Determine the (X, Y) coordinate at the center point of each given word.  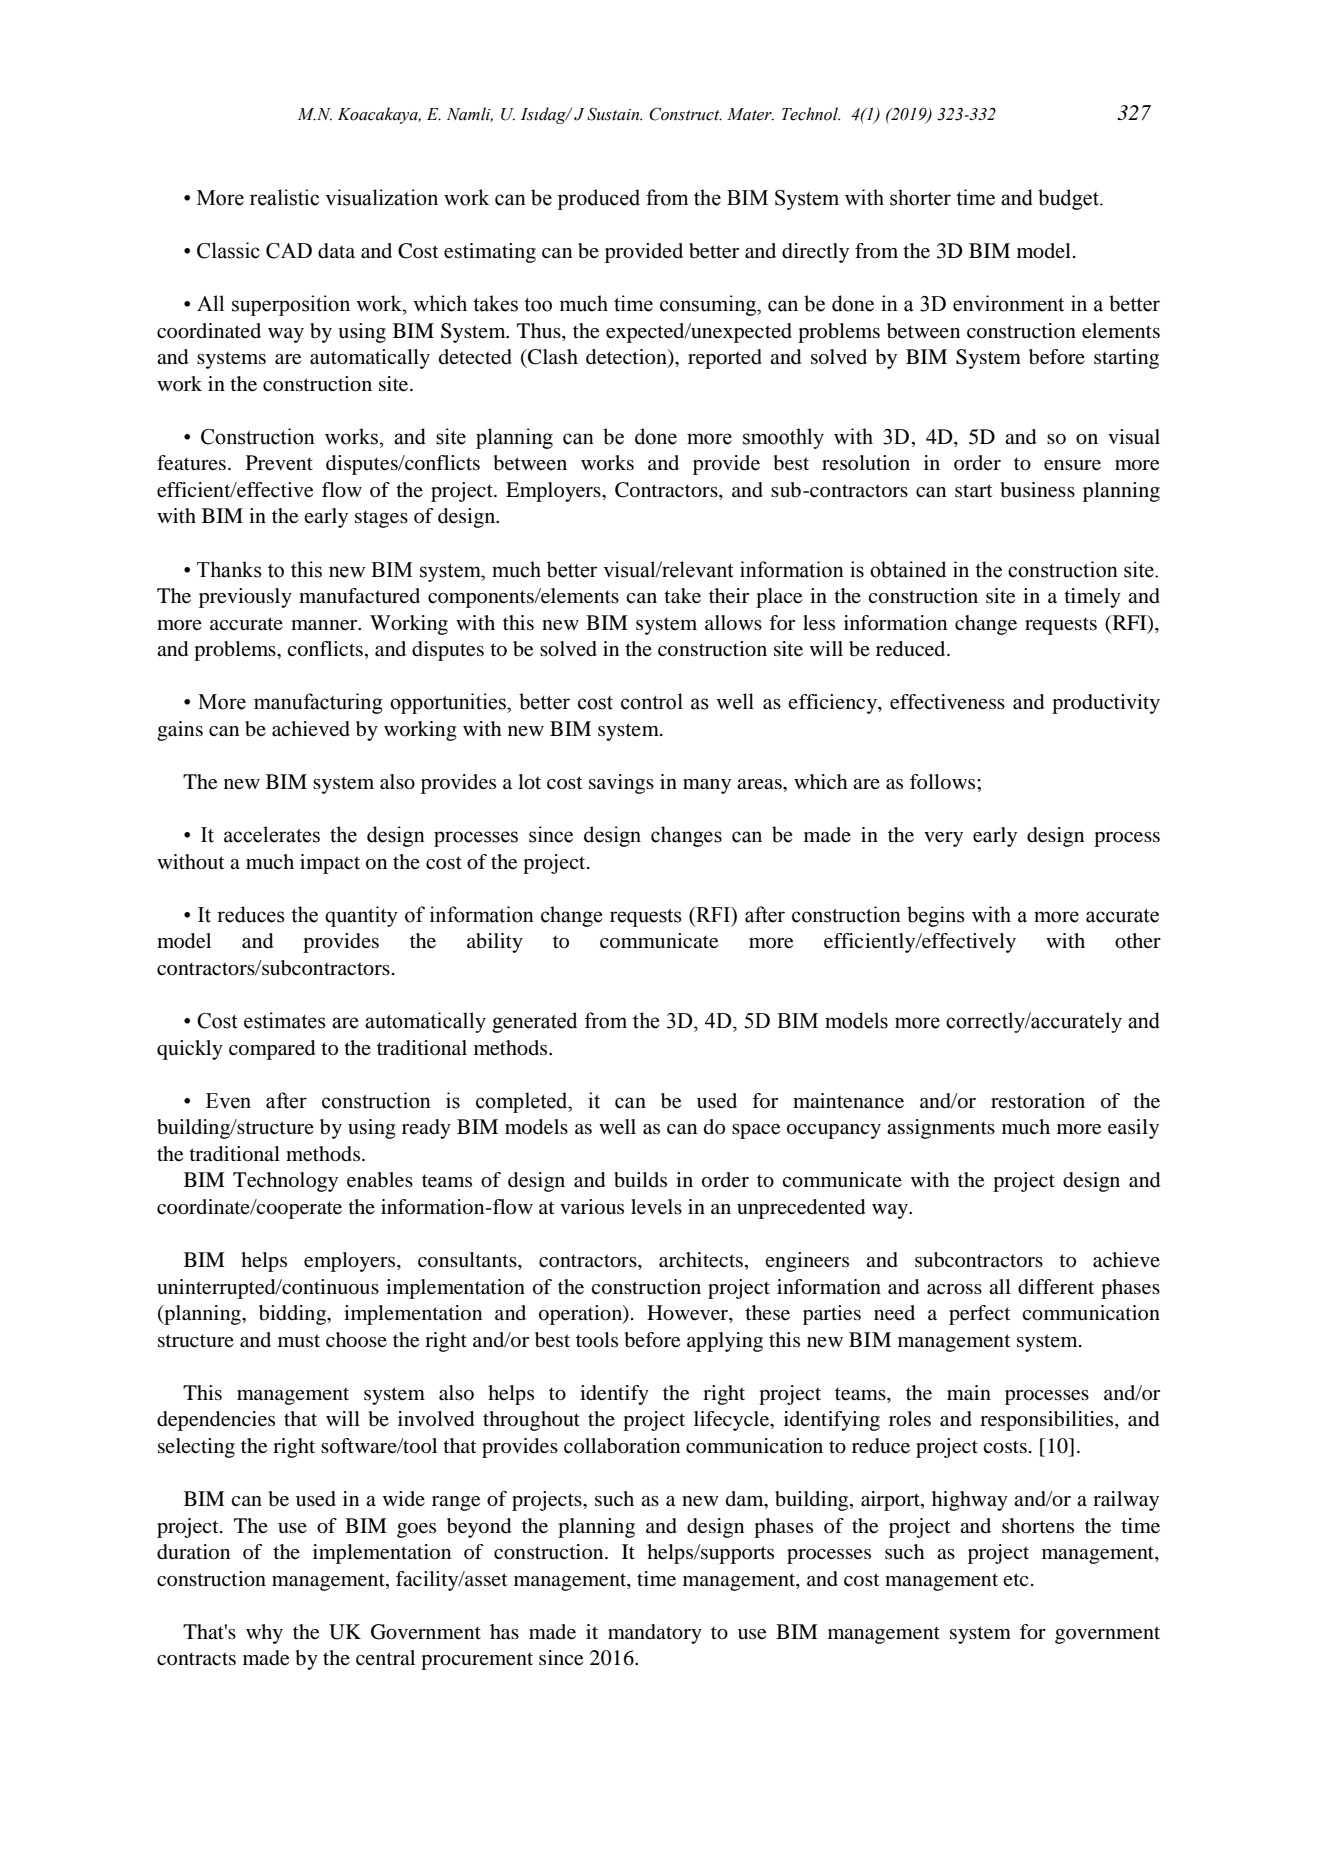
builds (640, 1180)
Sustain (614, 114)
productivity (1106, 704)
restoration (1038, 1101)
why (264, 1634)
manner (325, 625)
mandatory (655, 1634)
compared (272, 1050)
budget (1069, 199)
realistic (284, 197)
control (652, 701)
